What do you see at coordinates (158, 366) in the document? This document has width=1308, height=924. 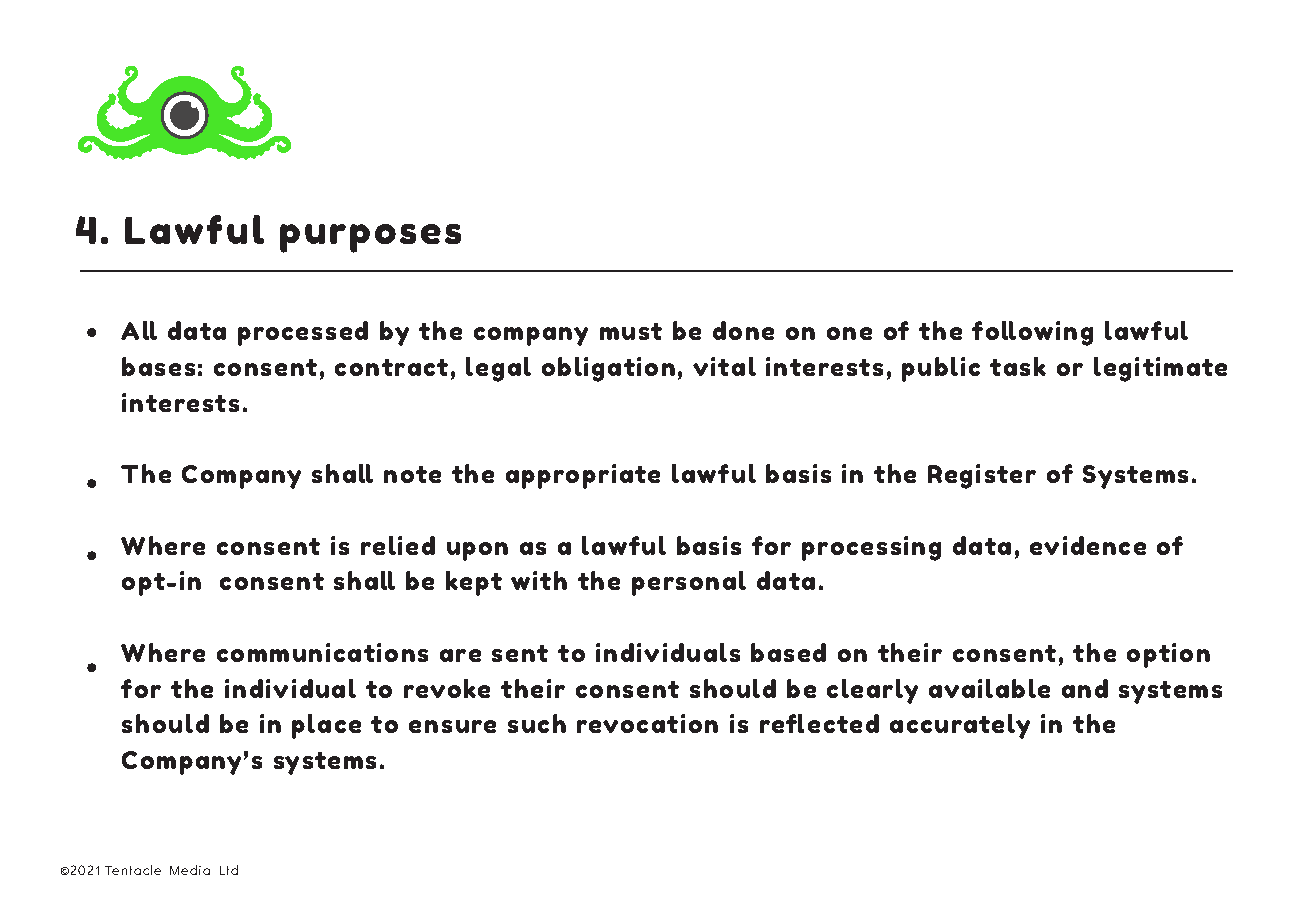 I see `bases` at bounding box center [158, 366].
